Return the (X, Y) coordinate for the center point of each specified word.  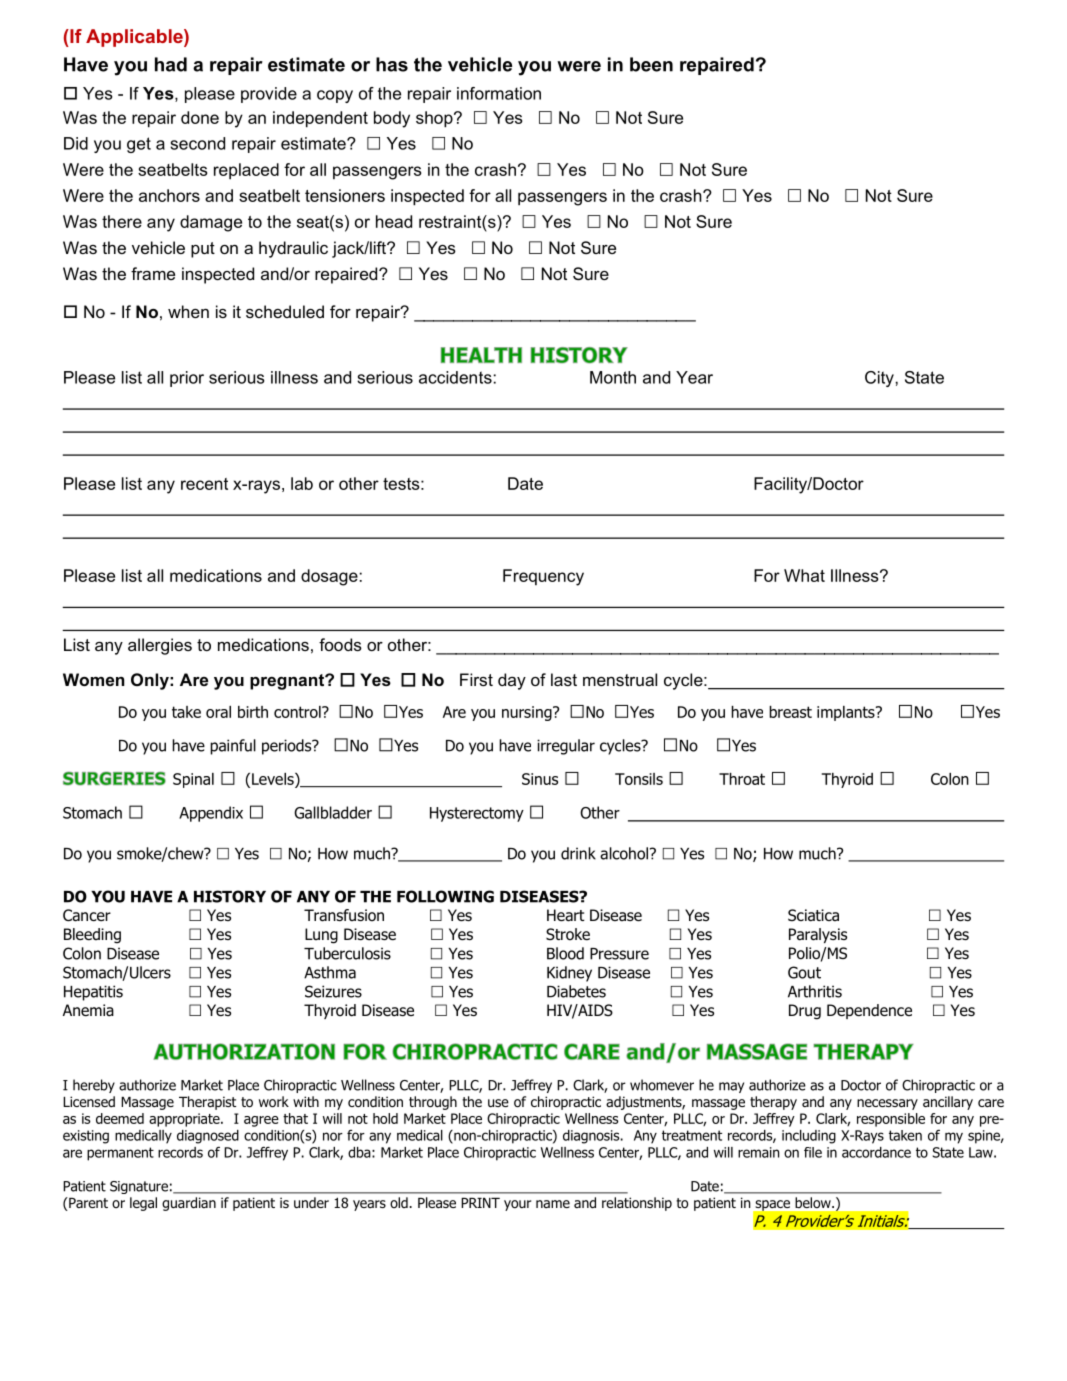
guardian (189, 1204)
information (499, 93)
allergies (160, 646)
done (200, 117)
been (651, 64)
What (804, 575)
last (564, 679)
